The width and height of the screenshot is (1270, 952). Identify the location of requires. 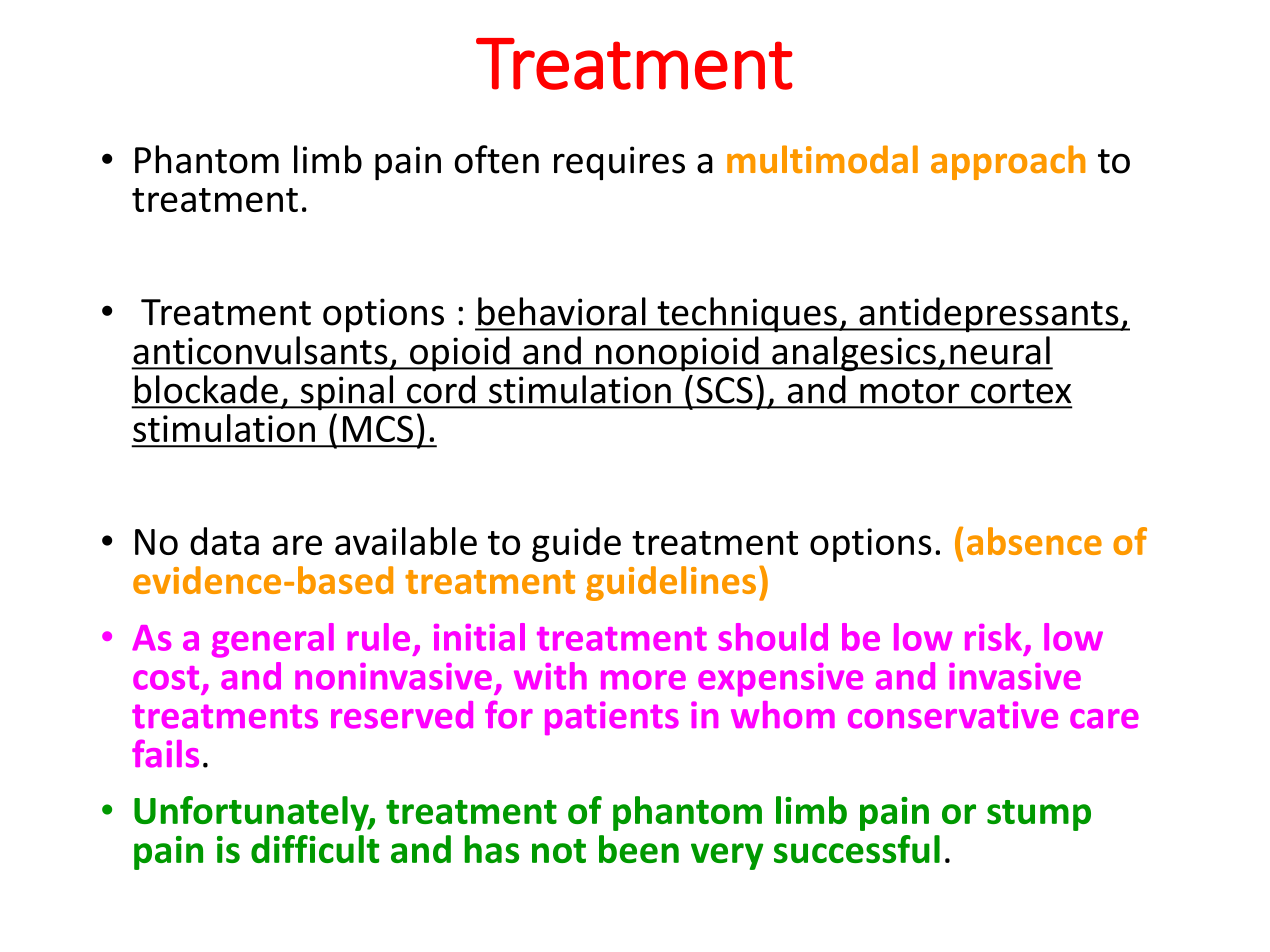
(619, 163).
